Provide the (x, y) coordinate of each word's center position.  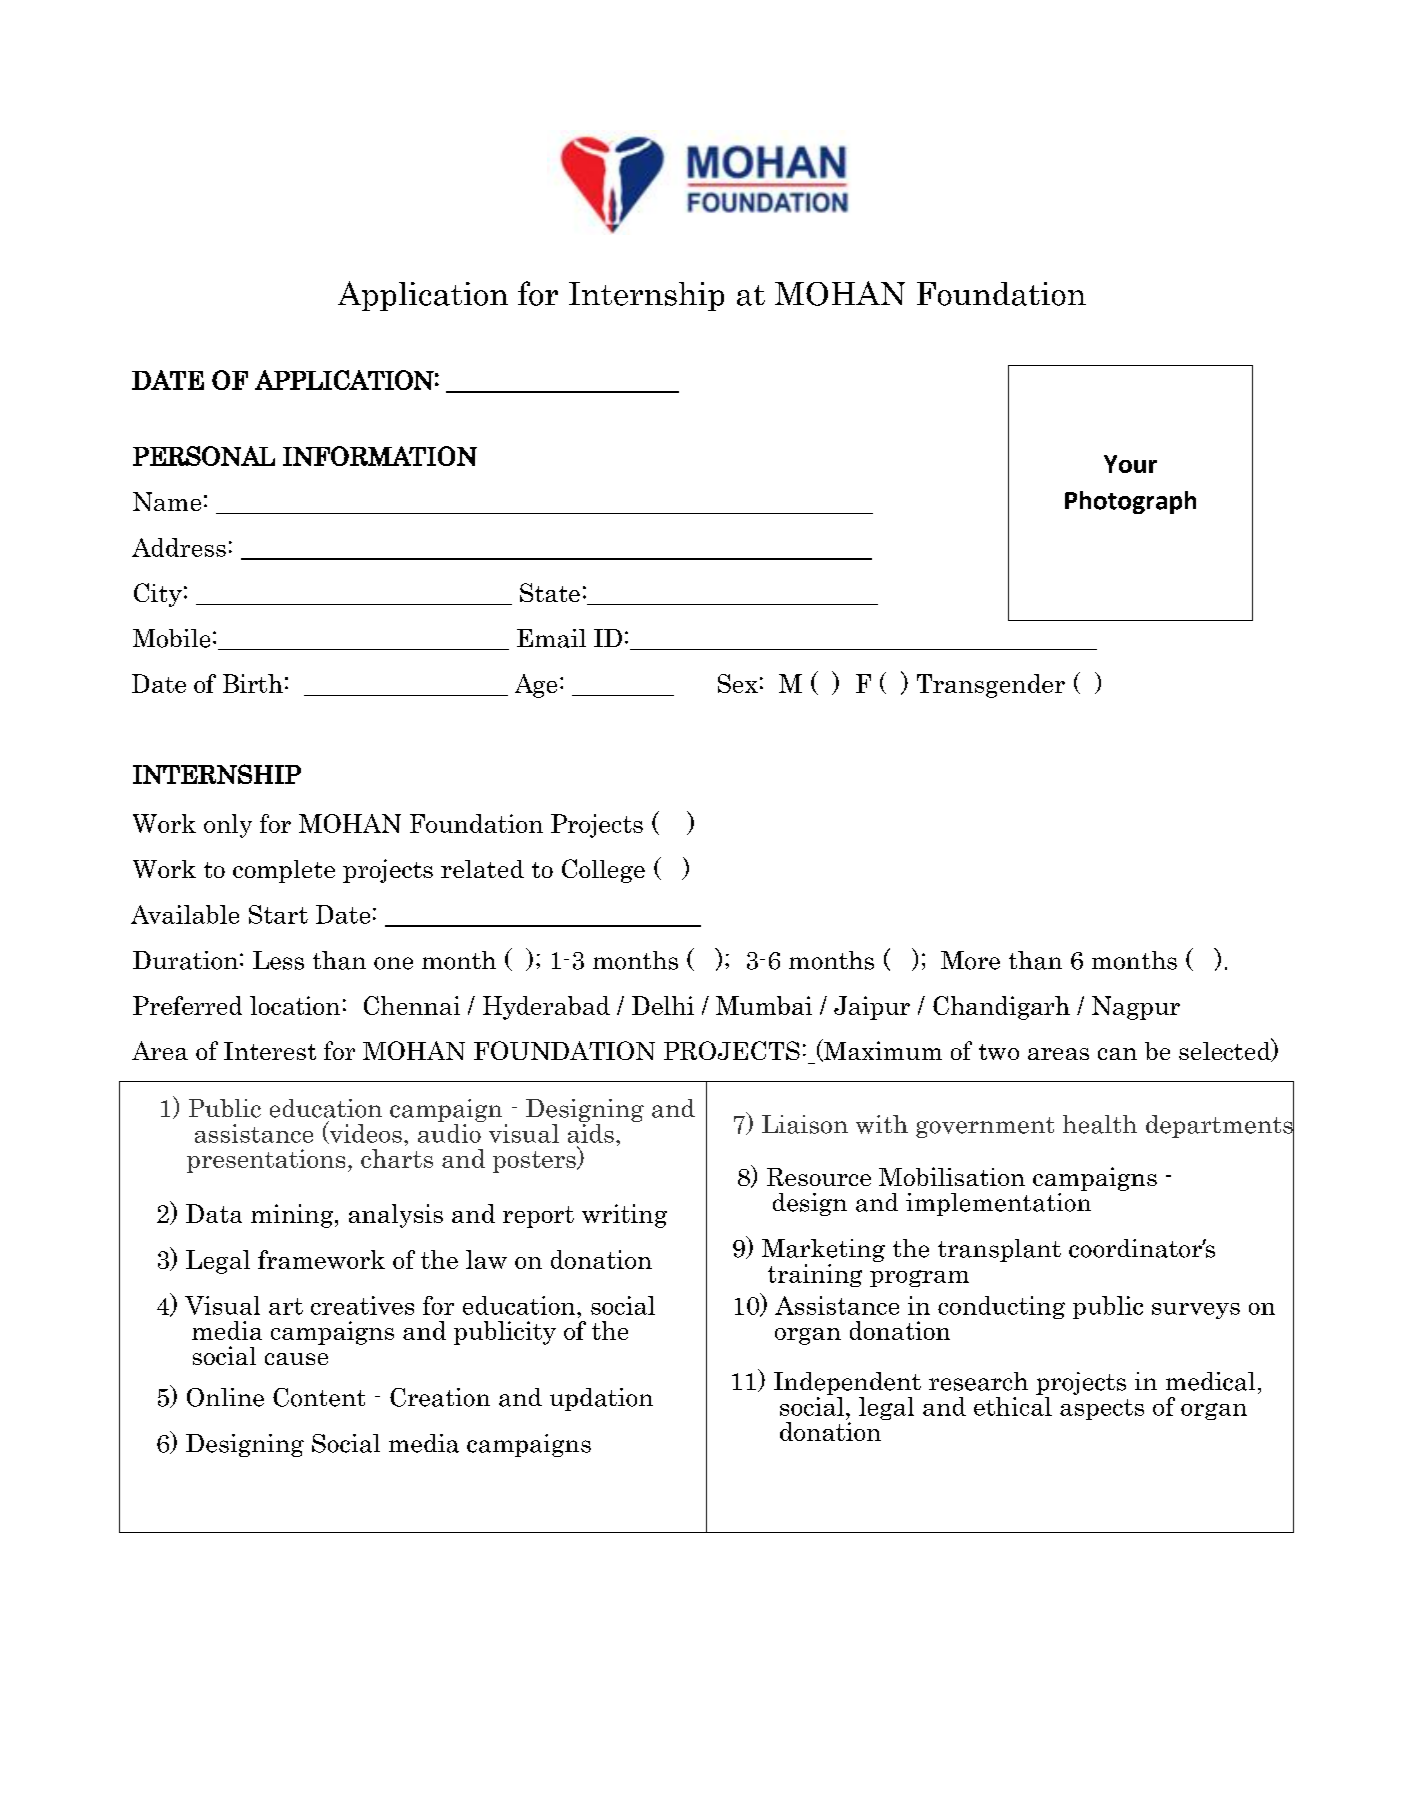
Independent (847, 1383)
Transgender (991, 686)
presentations (266, 1161)
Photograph (1130, 502)
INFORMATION (380, 456)
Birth (253, 683)
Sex (738, 683)
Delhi (663, 1005)
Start (278, 914)
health (1100, 1124)
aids (591, 1133)
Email (551, 638)
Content (319, 1397)
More (970, 960)
